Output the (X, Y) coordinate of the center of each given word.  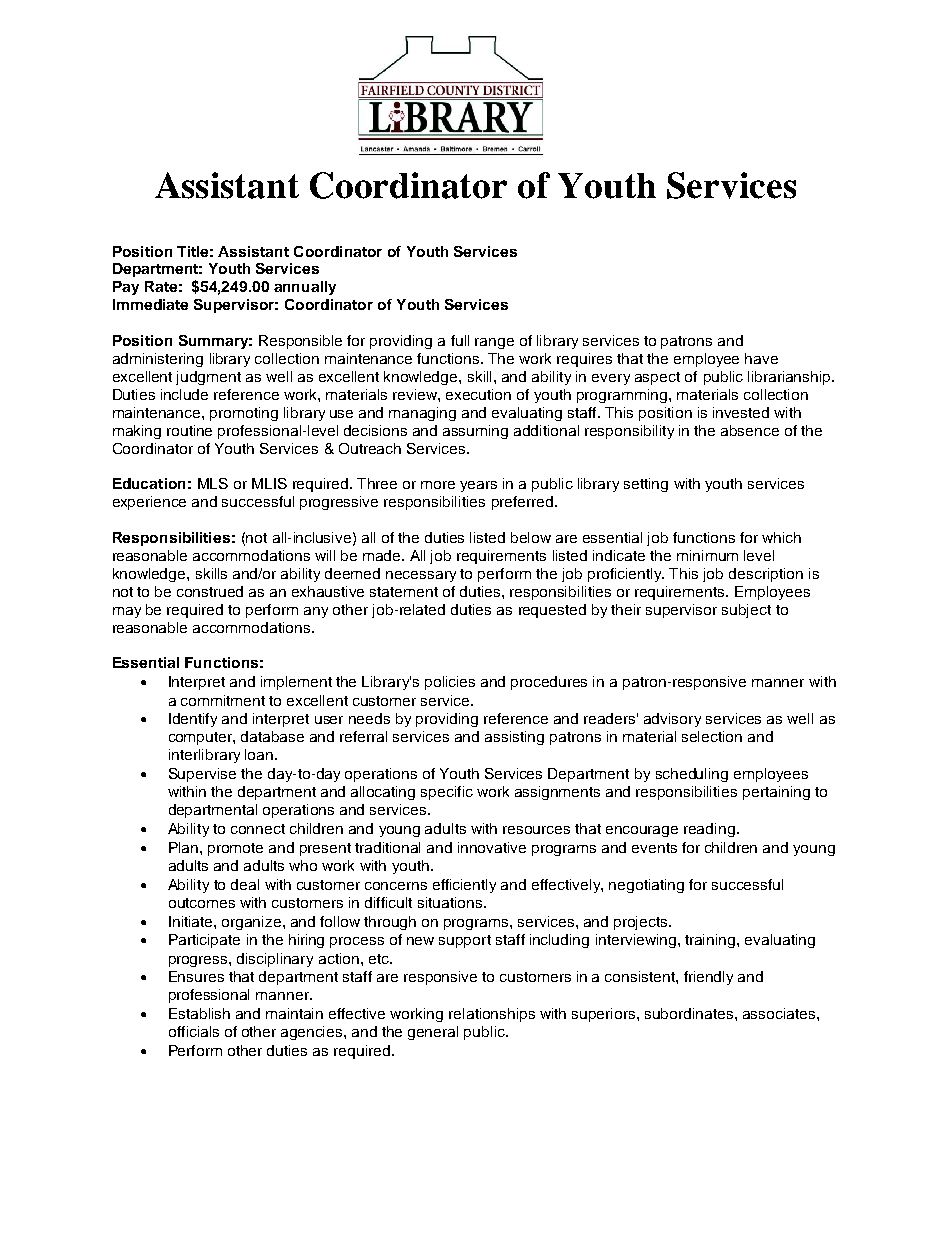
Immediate (150, 304)
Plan (183, 847)
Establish (199, 1013)
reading (709, 830)
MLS (213, 483)
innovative (492, 847)
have (761, 358)
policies (450, 683)
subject (746, 611)
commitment (223, 700)
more (438, 485)
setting (646, 485)
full (460, 340)
